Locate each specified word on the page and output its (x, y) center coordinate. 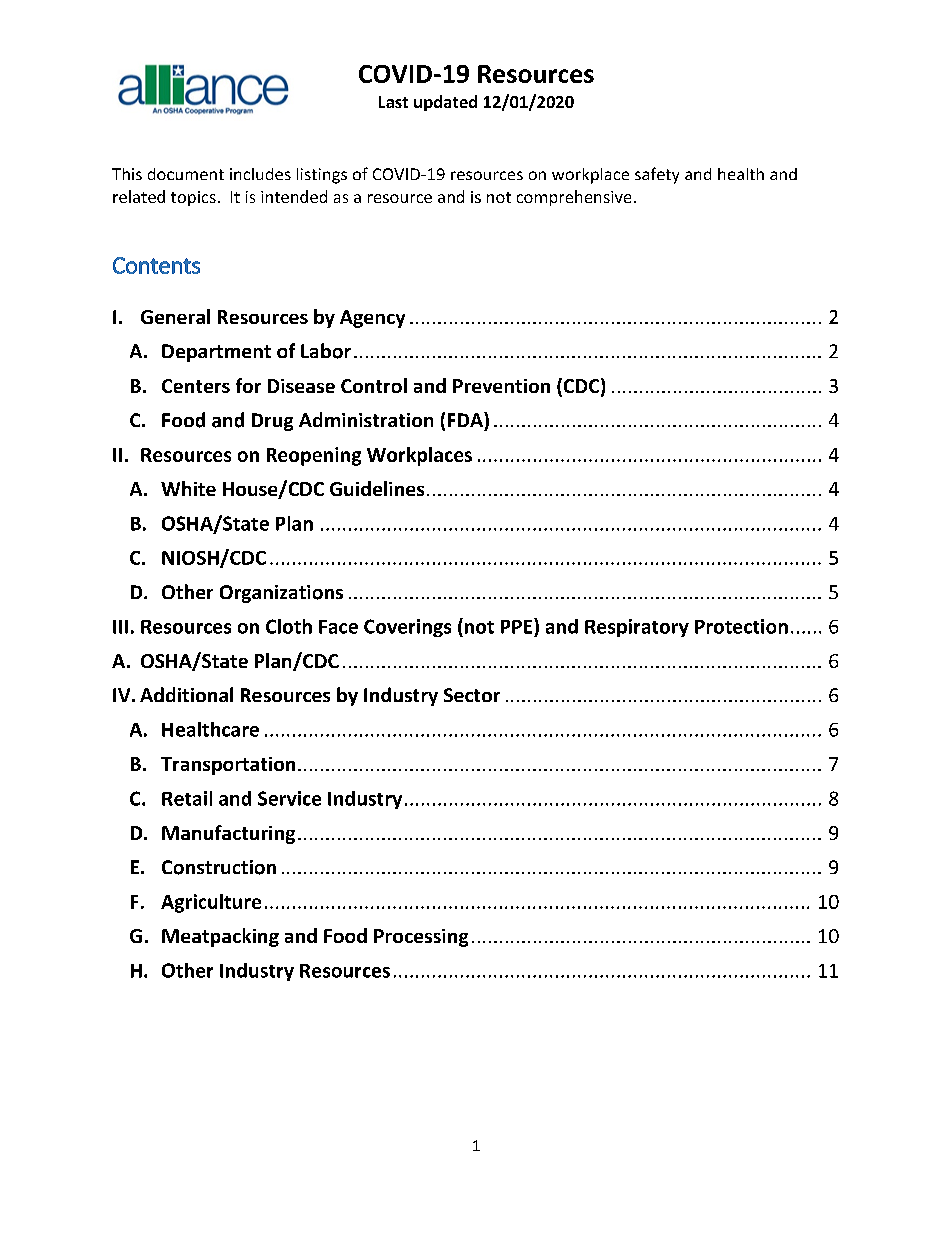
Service (289, 798)
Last (393, 102)
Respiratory (637, 628)
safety (657, 175)
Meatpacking (220, 937)
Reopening (314, 456)
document (186, 174)
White (188, 488)
